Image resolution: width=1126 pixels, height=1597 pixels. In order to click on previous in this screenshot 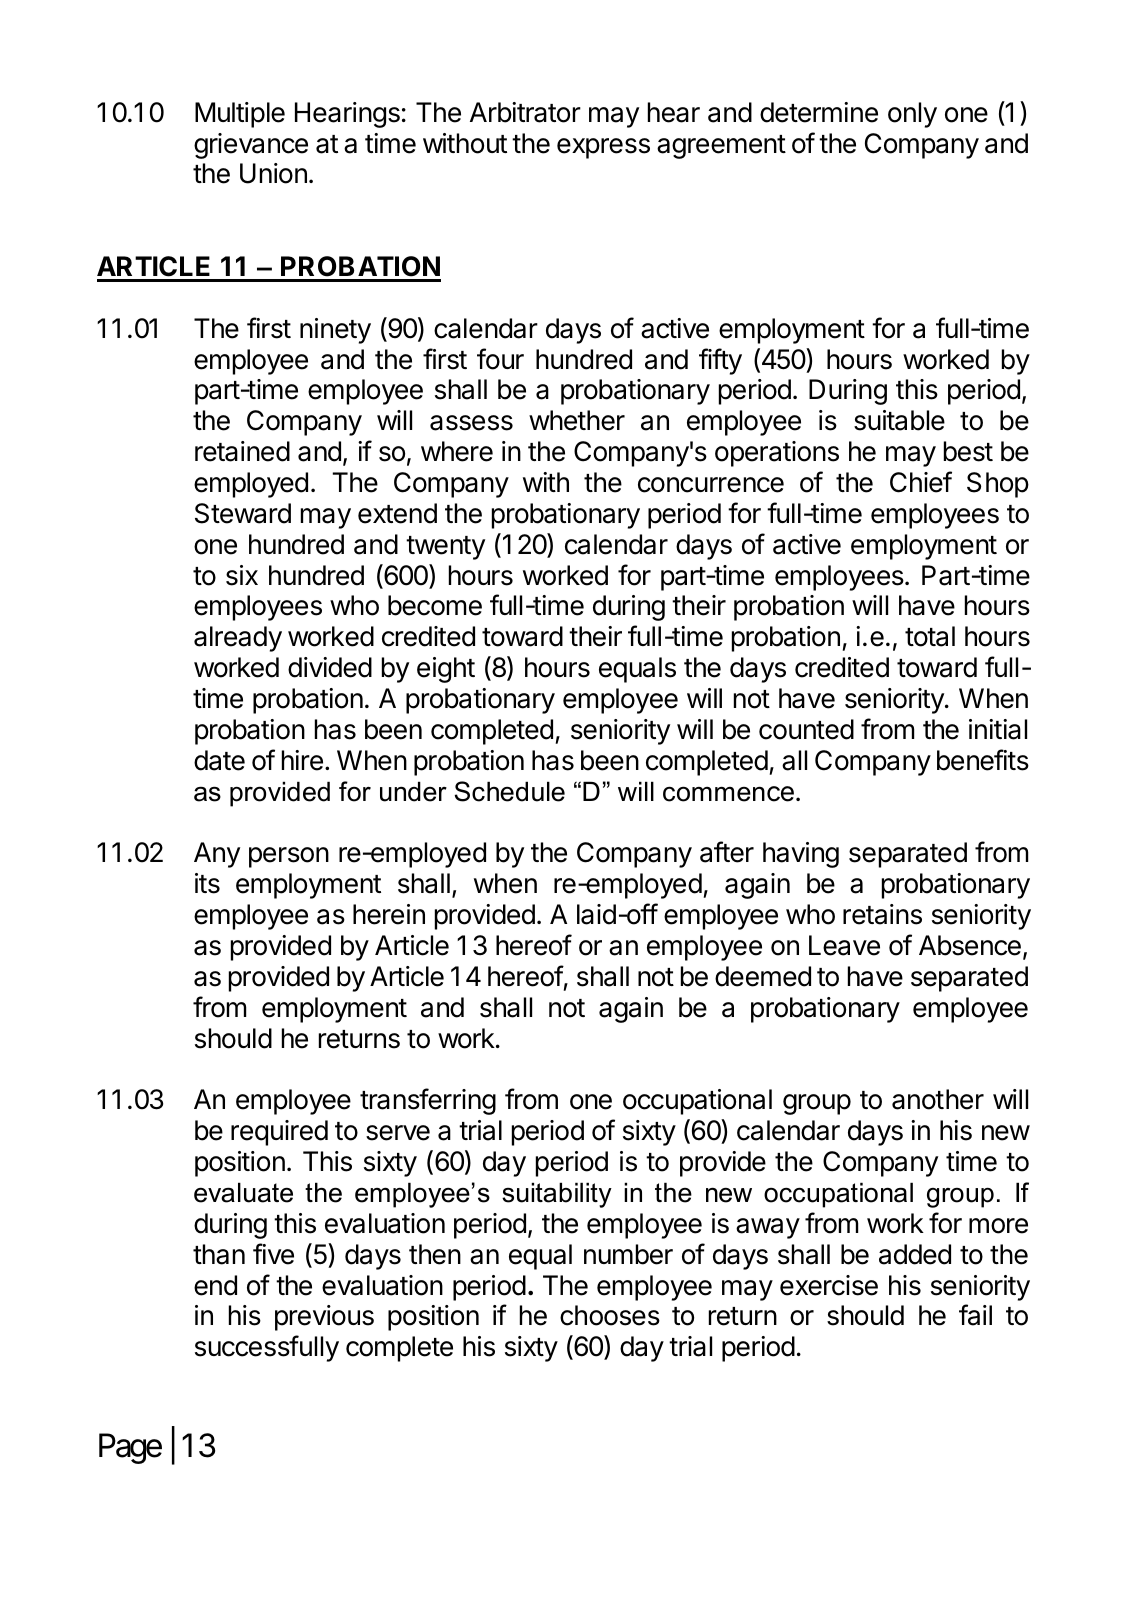, I will do `click(324, 1318)`.
